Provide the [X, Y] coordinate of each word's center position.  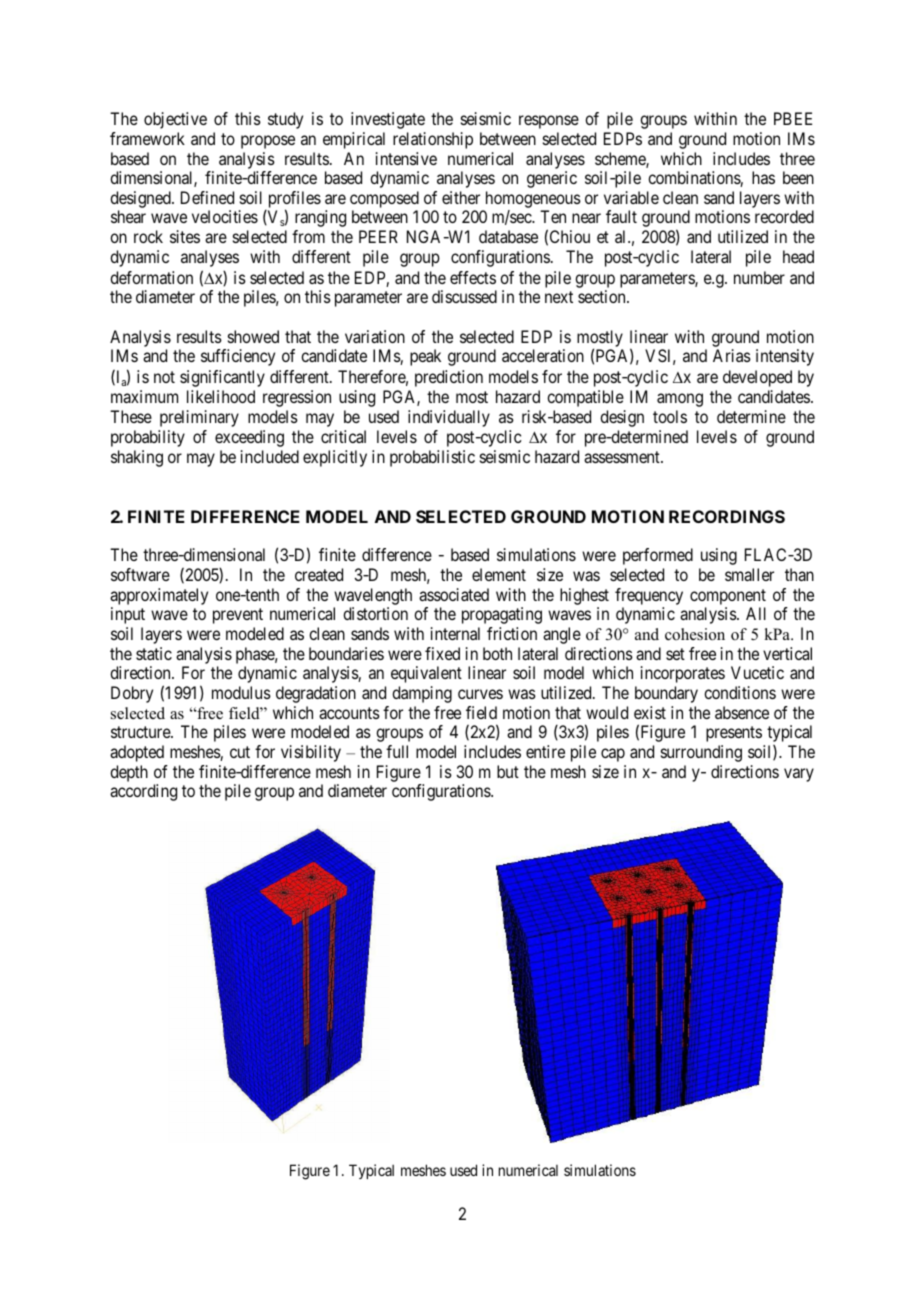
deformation [151, 277]
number [759, 277]
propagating [502, 615]
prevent [238, 616]
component [728, 597]
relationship [433, 140]
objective [175, 120]
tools [670, 416]
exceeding [249, 438]
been [798, 177]
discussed [464, 296]
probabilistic [432, 458]
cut [240, 752]
